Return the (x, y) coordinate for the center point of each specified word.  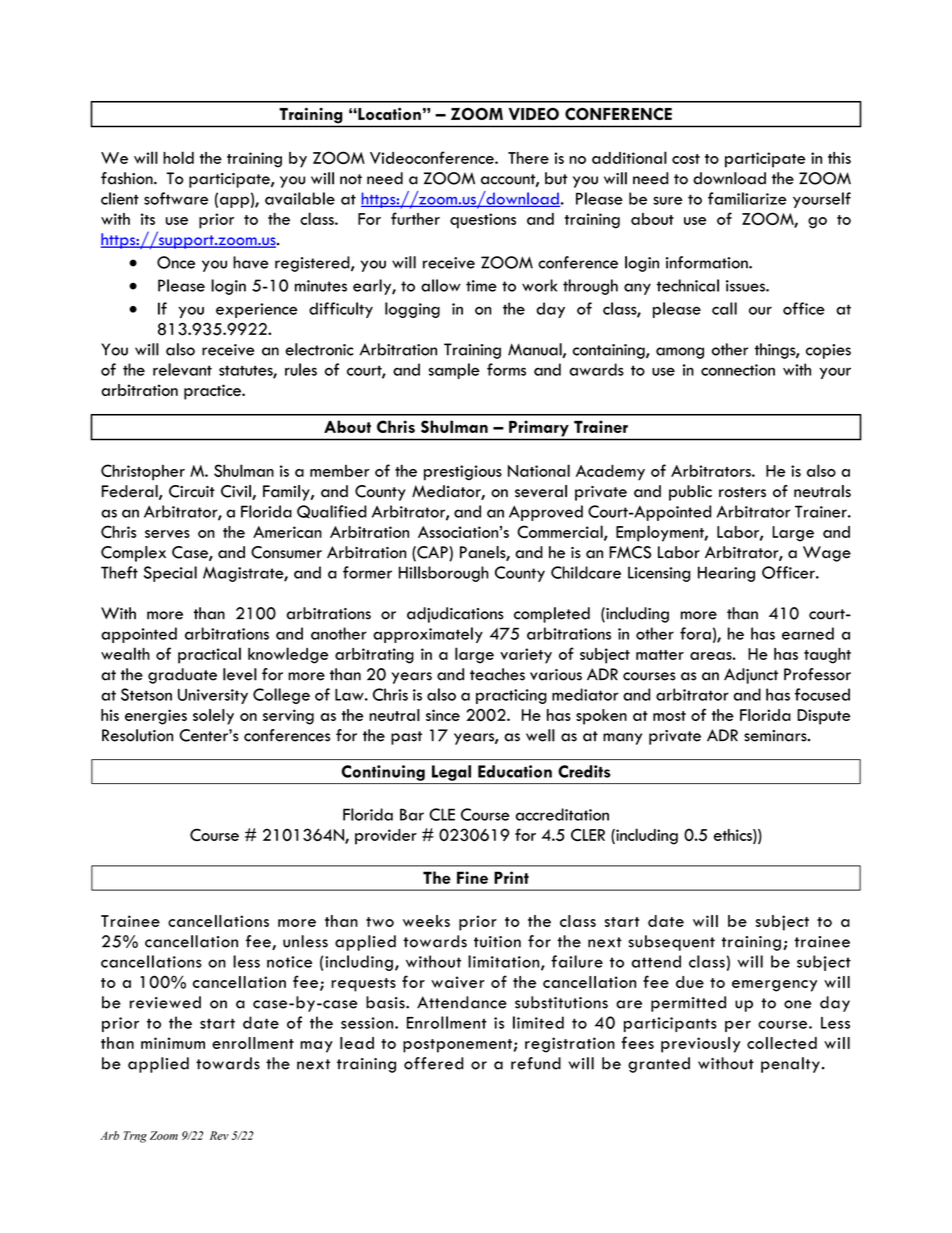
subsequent (671, 943)
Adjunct (751, 676)
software (176, 198)
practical (209, 655)
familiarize (747, 198)
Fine (472, 877)
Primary (539, 429)
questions (483, 221)
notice (289, 962)
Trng (135, 1137)
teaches (497, 674)
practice (213, 392)
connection (738, 370)
